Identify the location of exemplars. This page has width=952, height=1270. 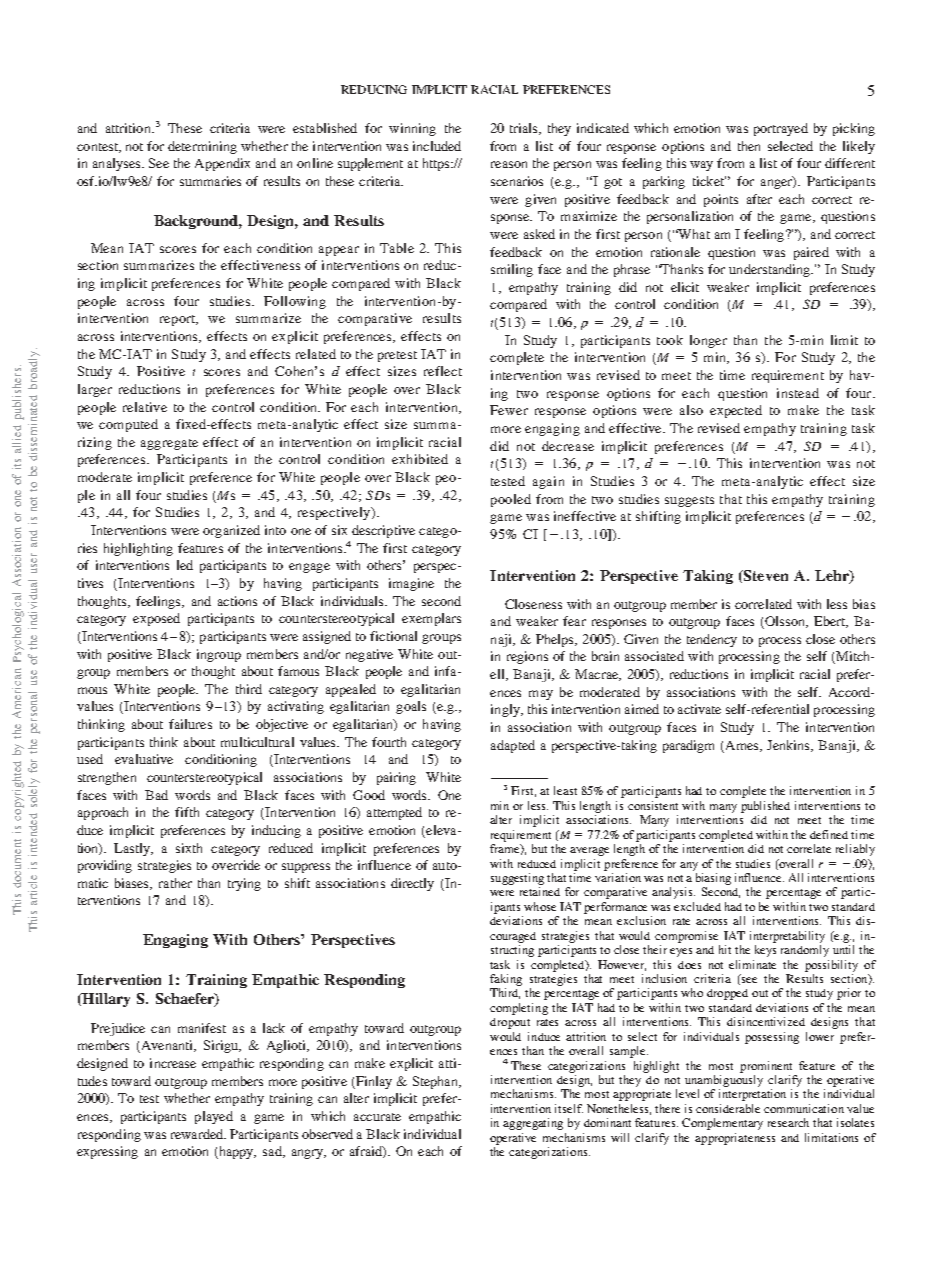
(431, 619).
